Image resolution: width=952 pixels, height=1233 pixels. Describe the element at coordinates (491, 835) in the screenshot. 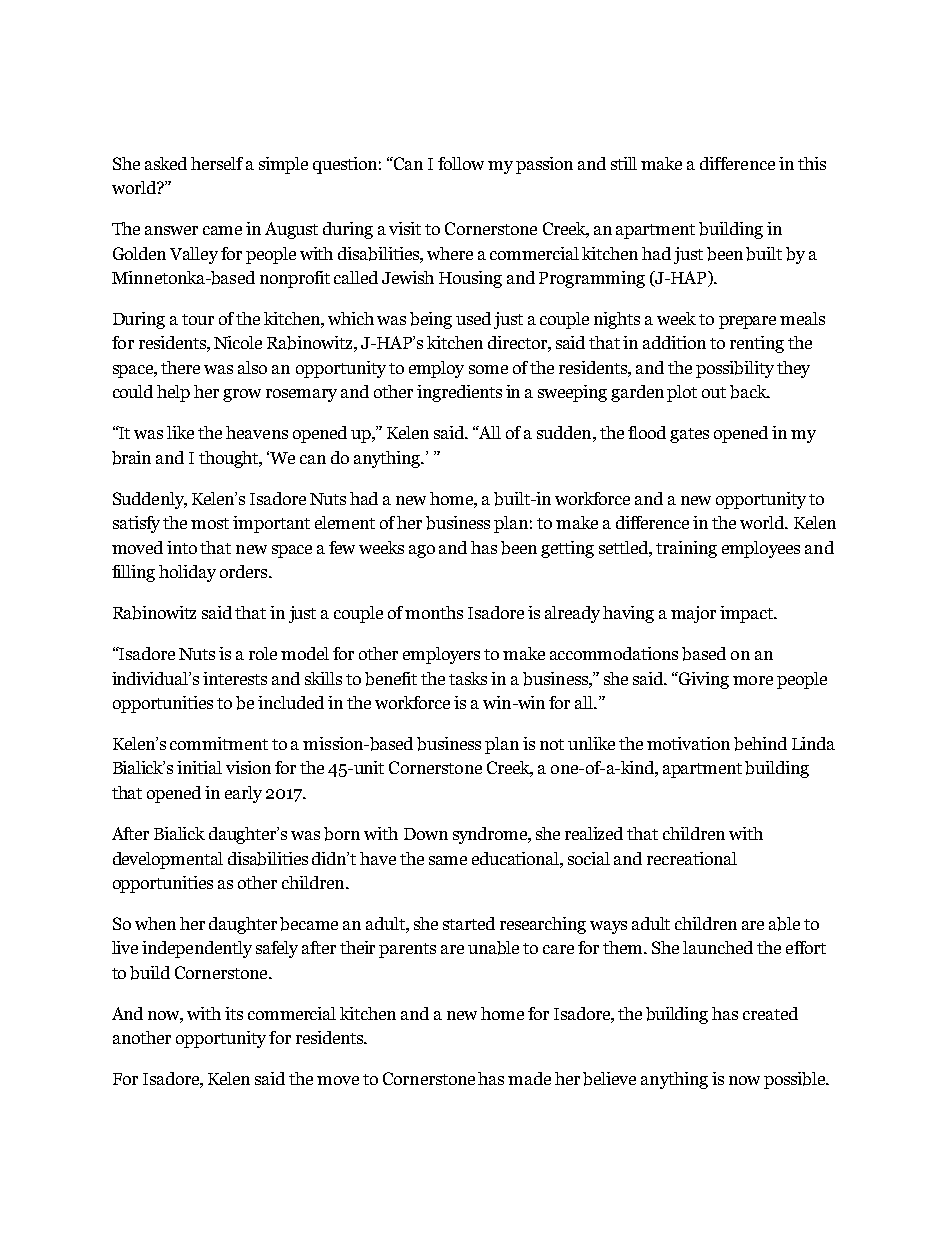

I see `syndrome` at that location.
